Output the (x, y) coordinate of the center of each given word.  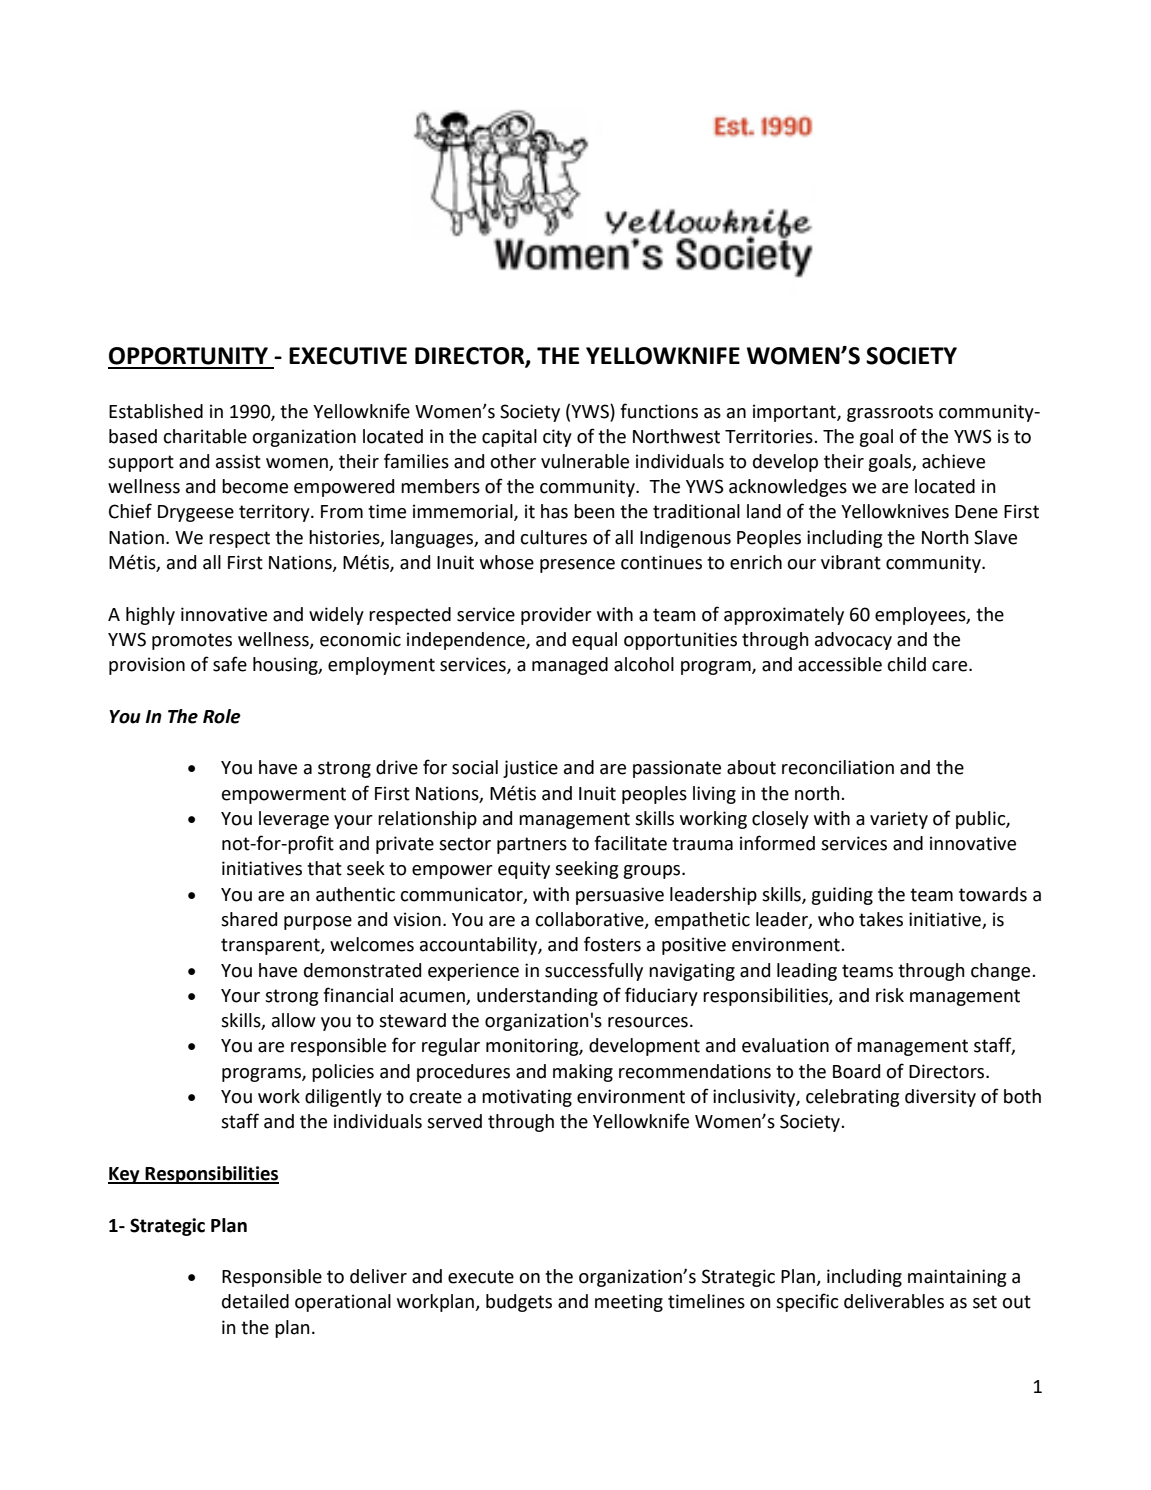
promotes (192, 641)
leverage (294, 820)
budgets (519, 1303)
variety (899, 820)
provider (556, 616)
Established (156, 411)
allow (294, 1020)
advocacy (853, 641)
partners (532, 845)
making (583, 1073)
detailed (255, 1301)
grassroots (890, 413)
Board (856, 1071)
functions (659, 411)
